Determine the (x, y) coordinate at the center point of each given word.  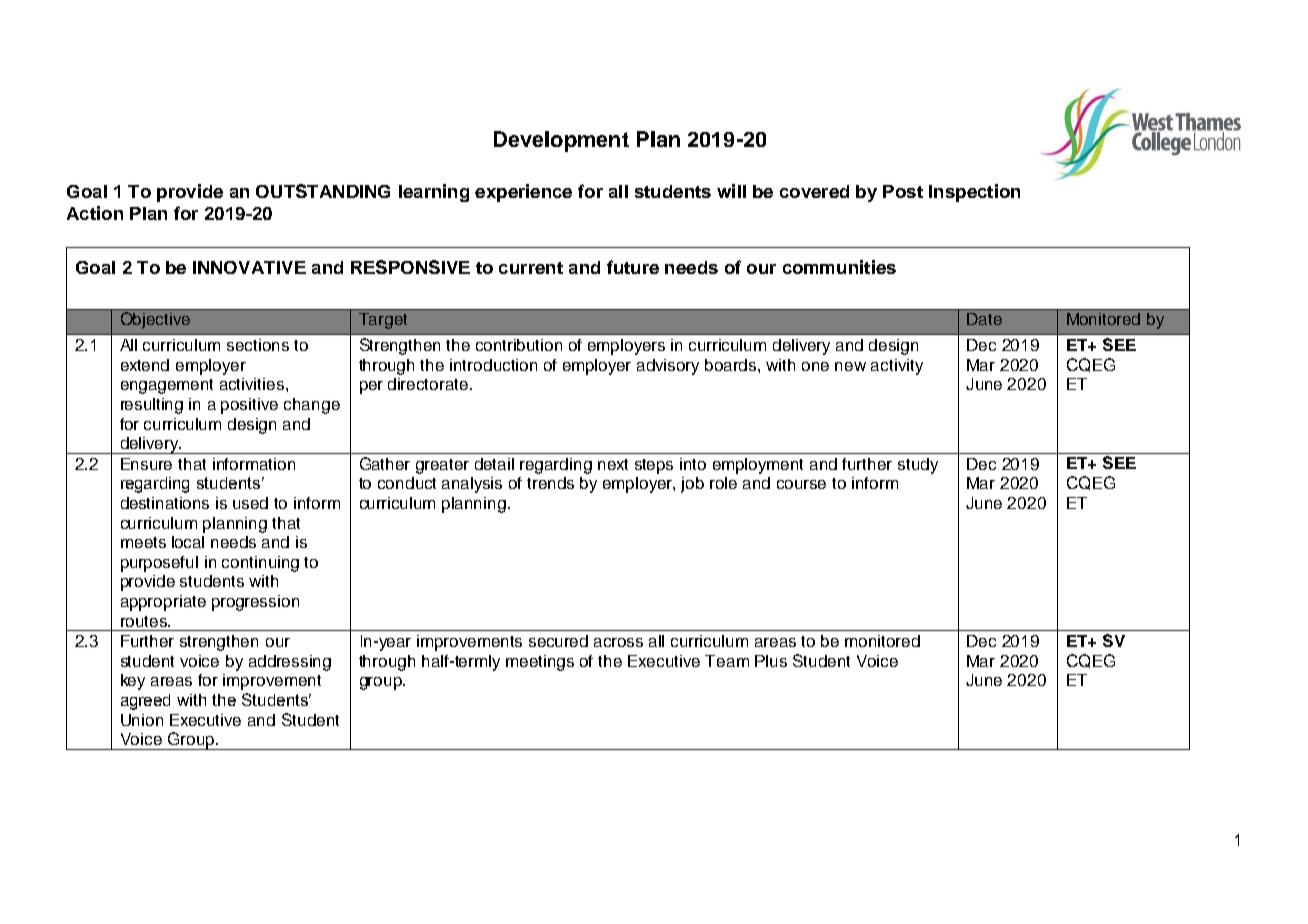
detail (494, 464)
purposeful (159, 564)
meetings (540, 663)
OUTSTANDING (323, 191)
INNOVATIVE (249, 267)
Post (903, 191)
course (801, 484)
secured (558, 641)
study (918, 466)
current (531, 268)
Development (561, 141)
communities (839, 267)
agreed (145, 702)
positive (249, 406)
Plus (771, 661)
